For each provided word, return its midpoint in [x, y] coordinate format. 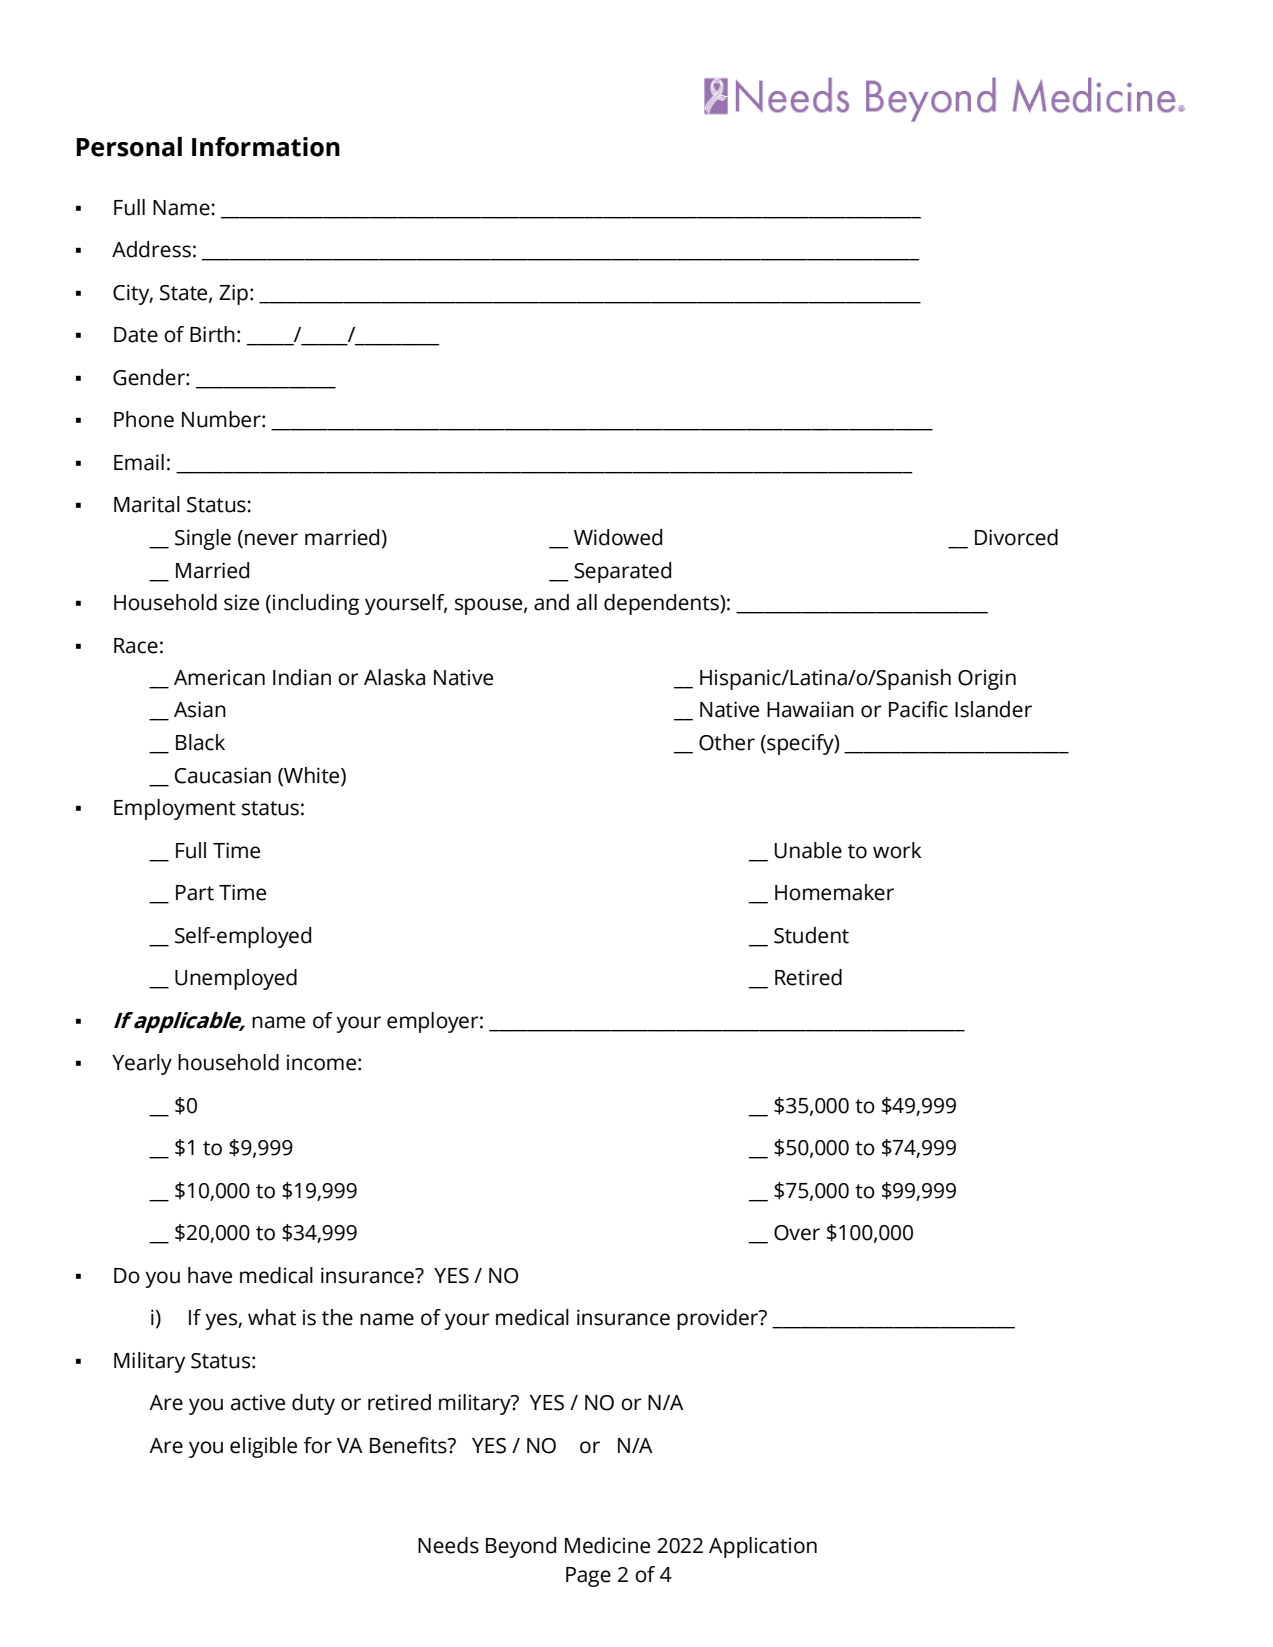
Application [763, 1547]
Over [797, 1233]
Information [266, 147]
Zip [233, 294]
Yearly [142, 1064]
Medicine [607, 1545]
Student [811, 935]
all [587, 602]
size [241, 602]
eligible [263, 1447]
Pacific [918, 709]
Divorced [1016, 537]
